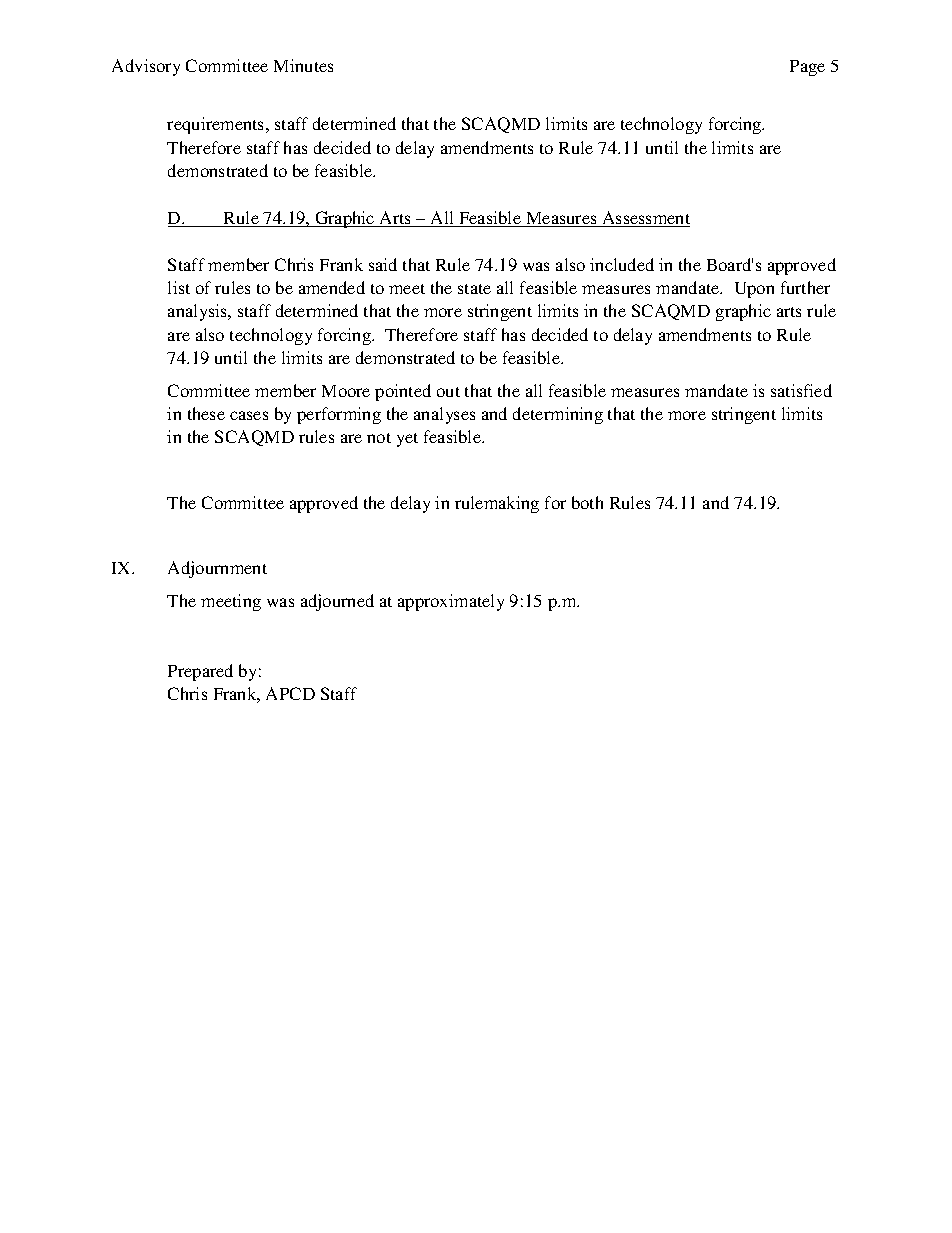 This page has height=1233, width=952. I want to click on satisfied, so click(801, 390).
